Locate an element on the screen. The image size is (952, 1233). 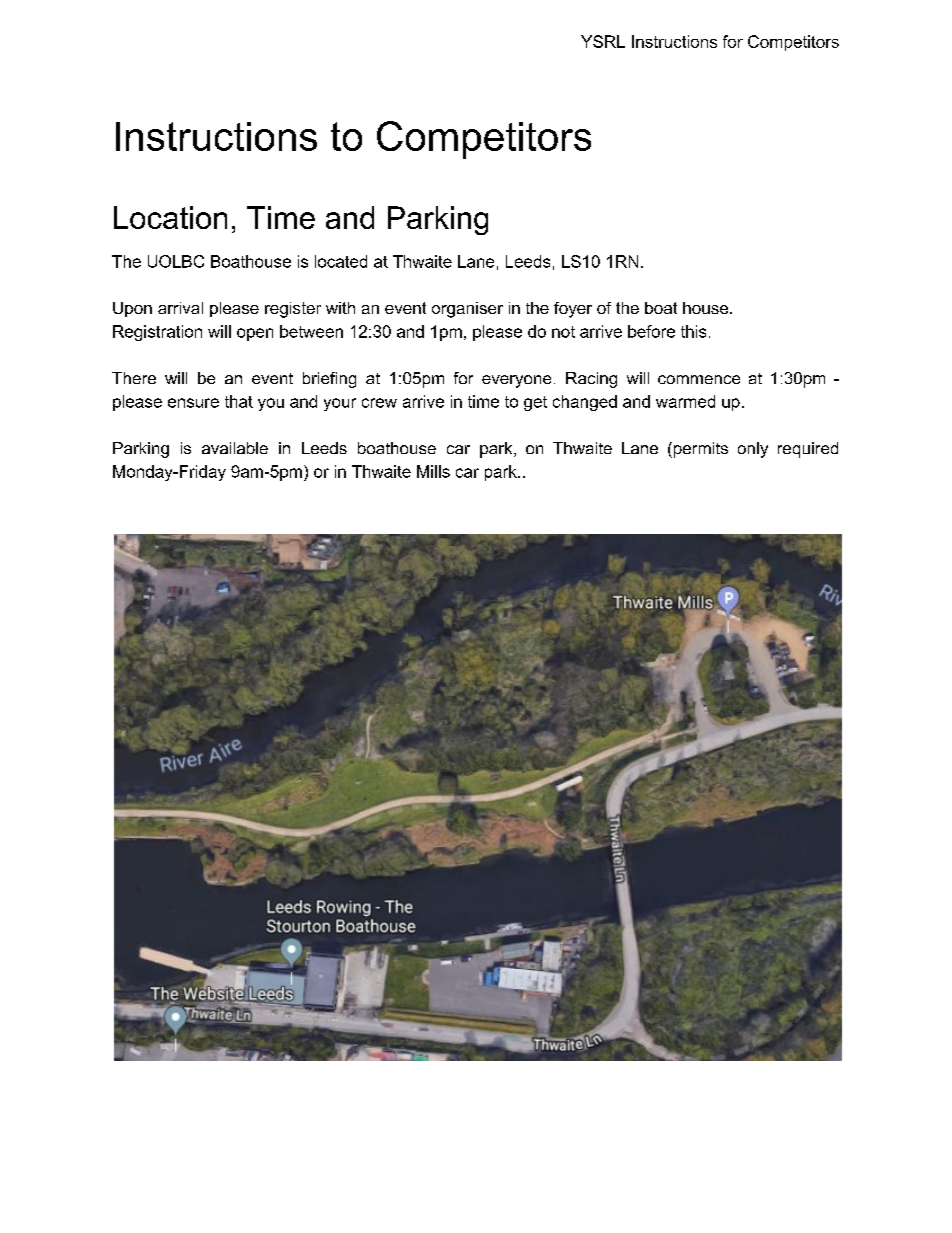
foyer is located at coordinates (573, 310).
